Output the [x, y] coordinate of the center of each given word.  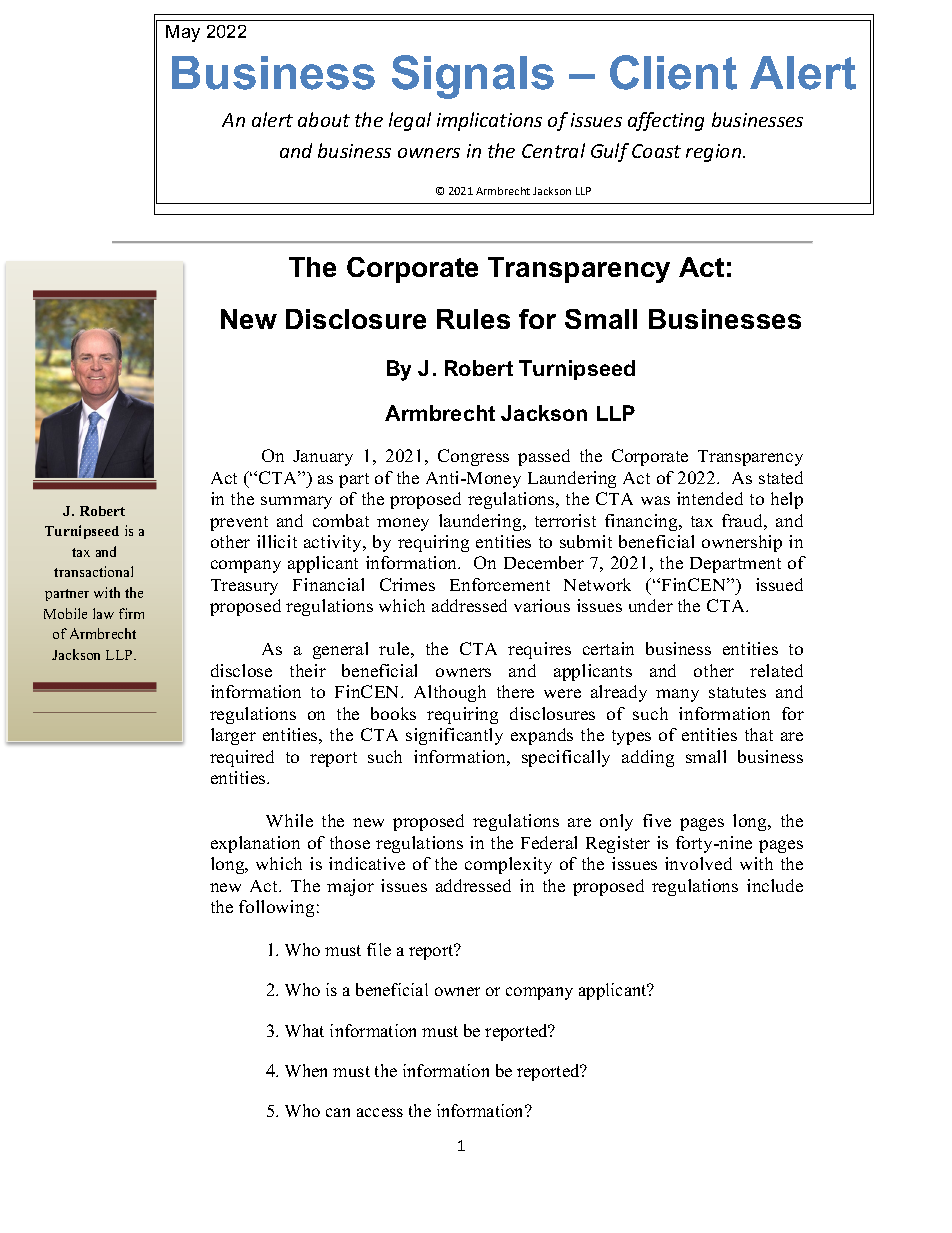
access [380, 1112]
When [306, 1070]
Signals [473, 77]
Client [673, 72]
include [775, 885]
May [183, 33]
